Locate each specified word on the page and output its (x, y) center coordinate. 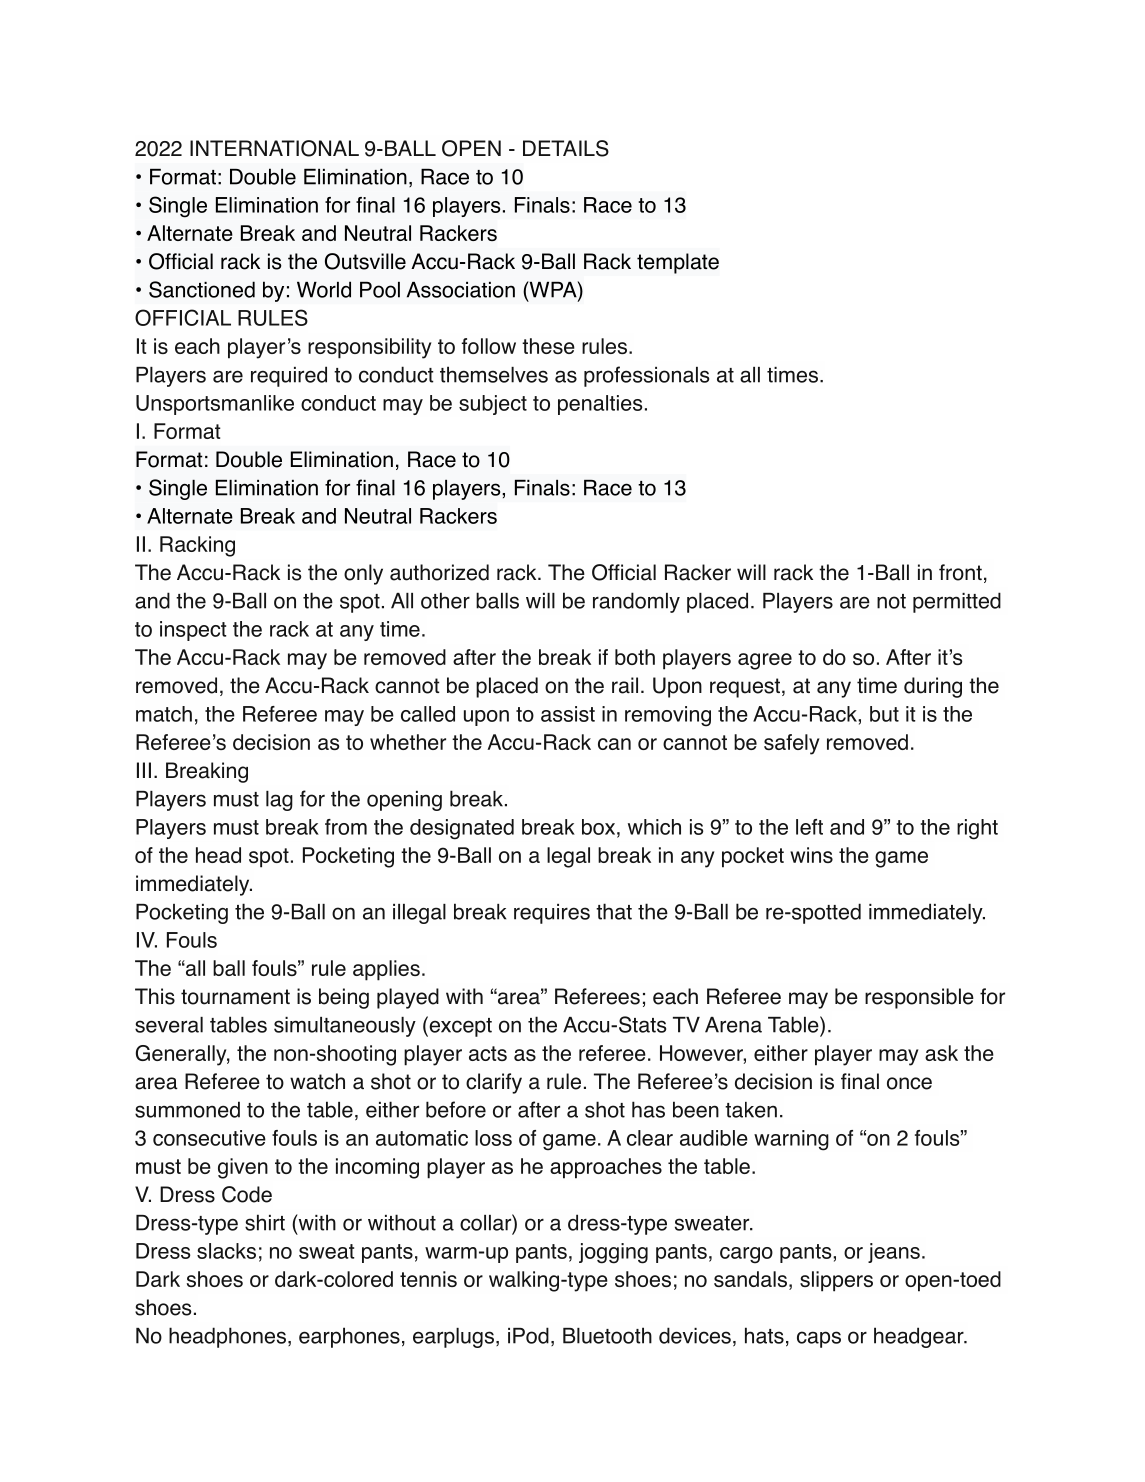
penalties (600, 405)
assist (568, 714)
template (678, 263)
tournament (235, 997)
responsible (919, 998)
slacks (226, 1251)
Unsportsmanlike (215, 405)
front (960, 572)
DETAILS (566, 148)
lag (279, 801)
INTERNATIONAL (274, 148)
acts (488, 1053)
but (884, 714)
